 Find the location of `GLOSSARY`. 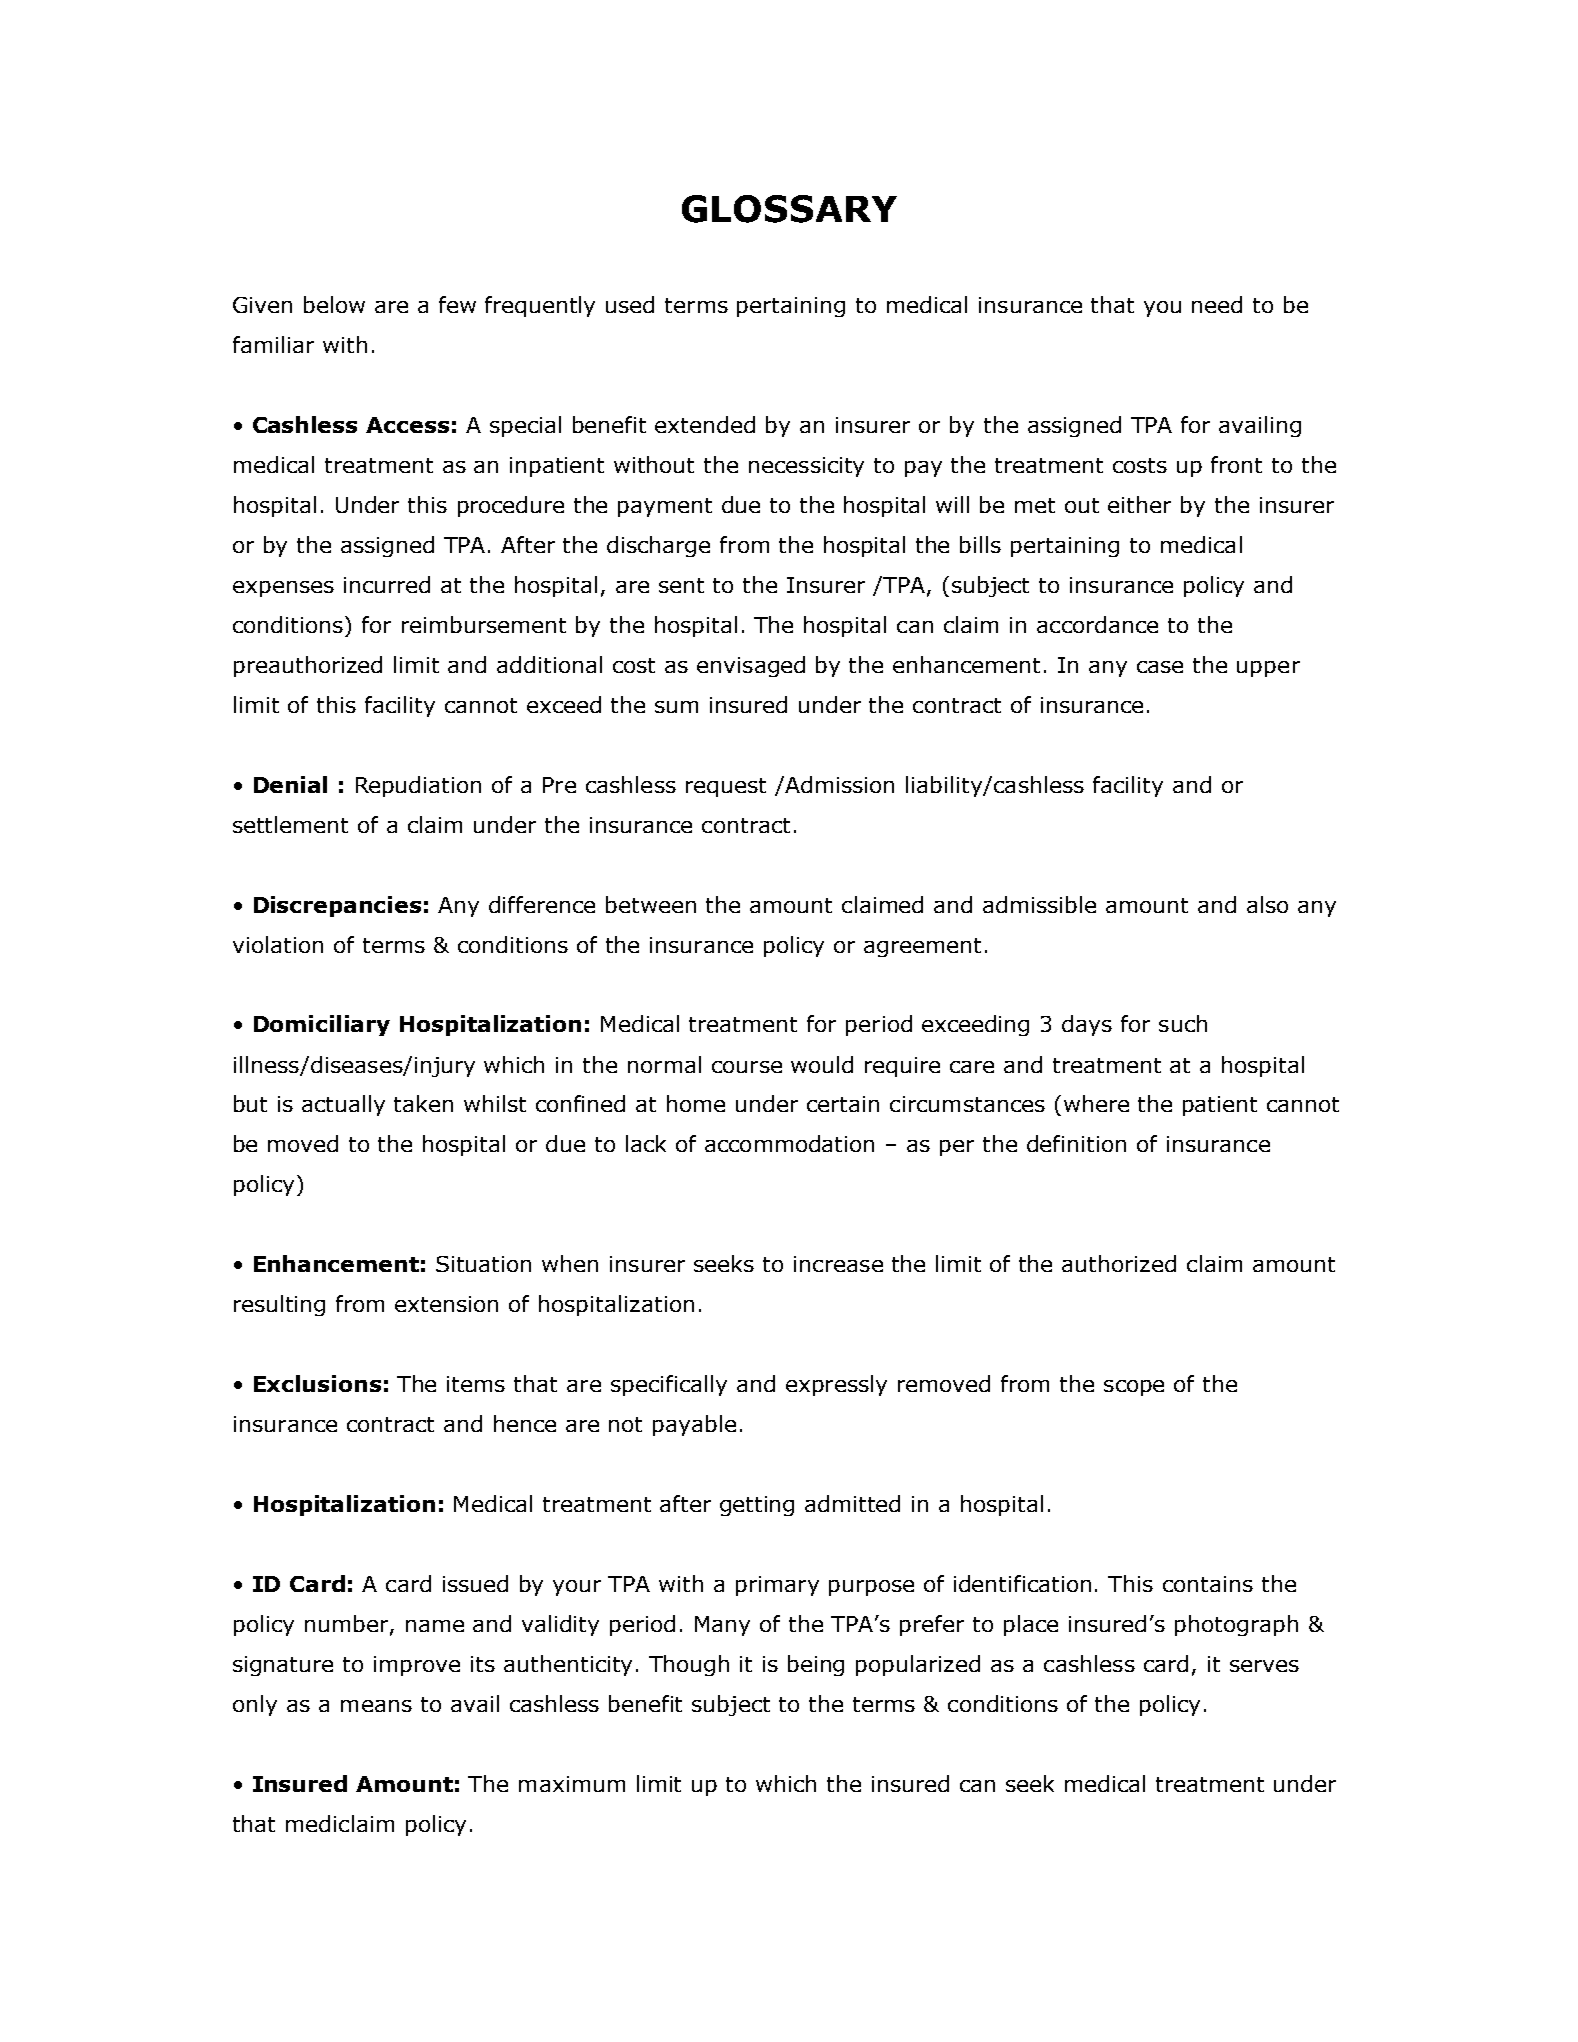

GLOSSARY is located at coordinates (789, 209).
